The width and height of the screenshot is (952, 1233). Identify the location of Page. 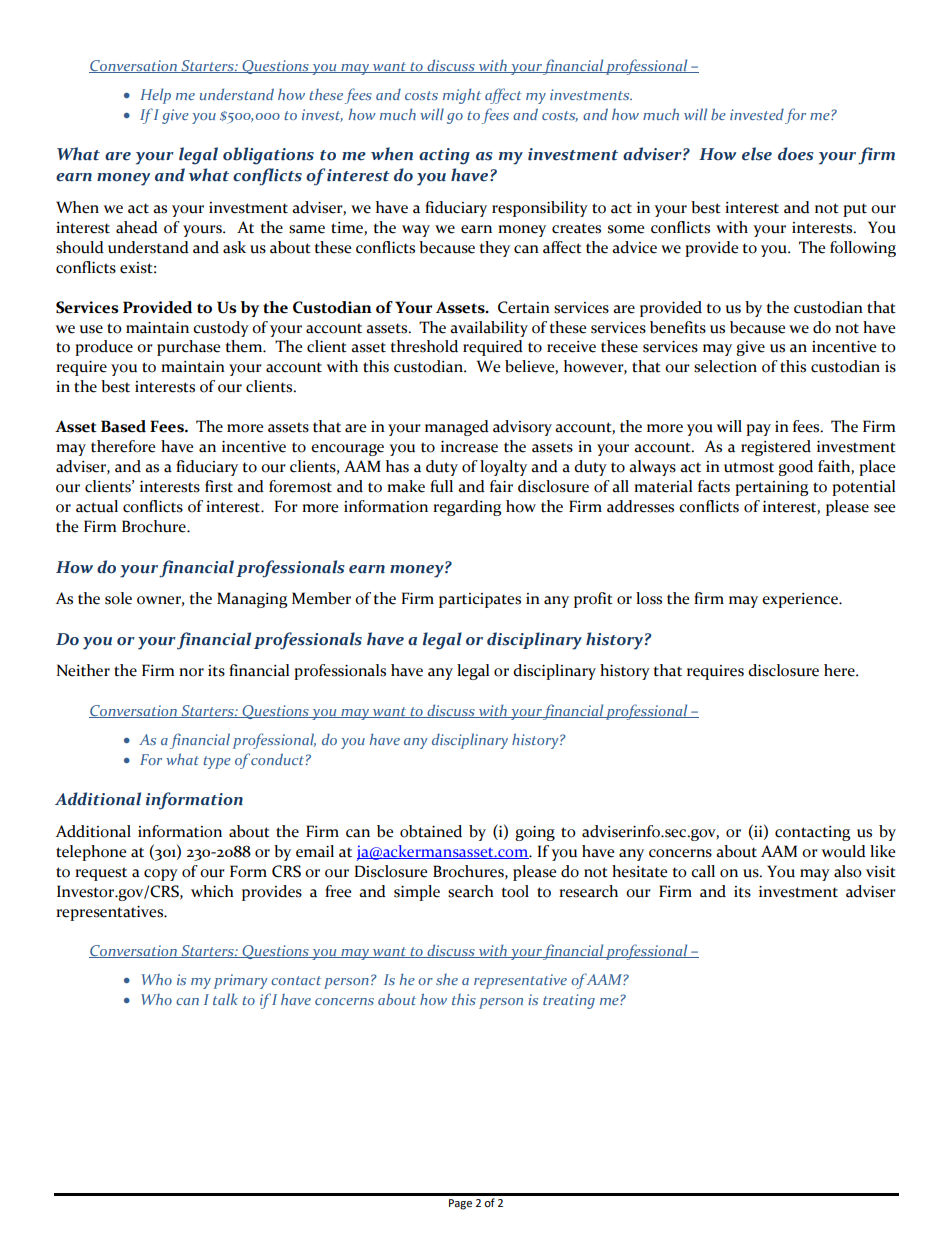
(460, 1204).
